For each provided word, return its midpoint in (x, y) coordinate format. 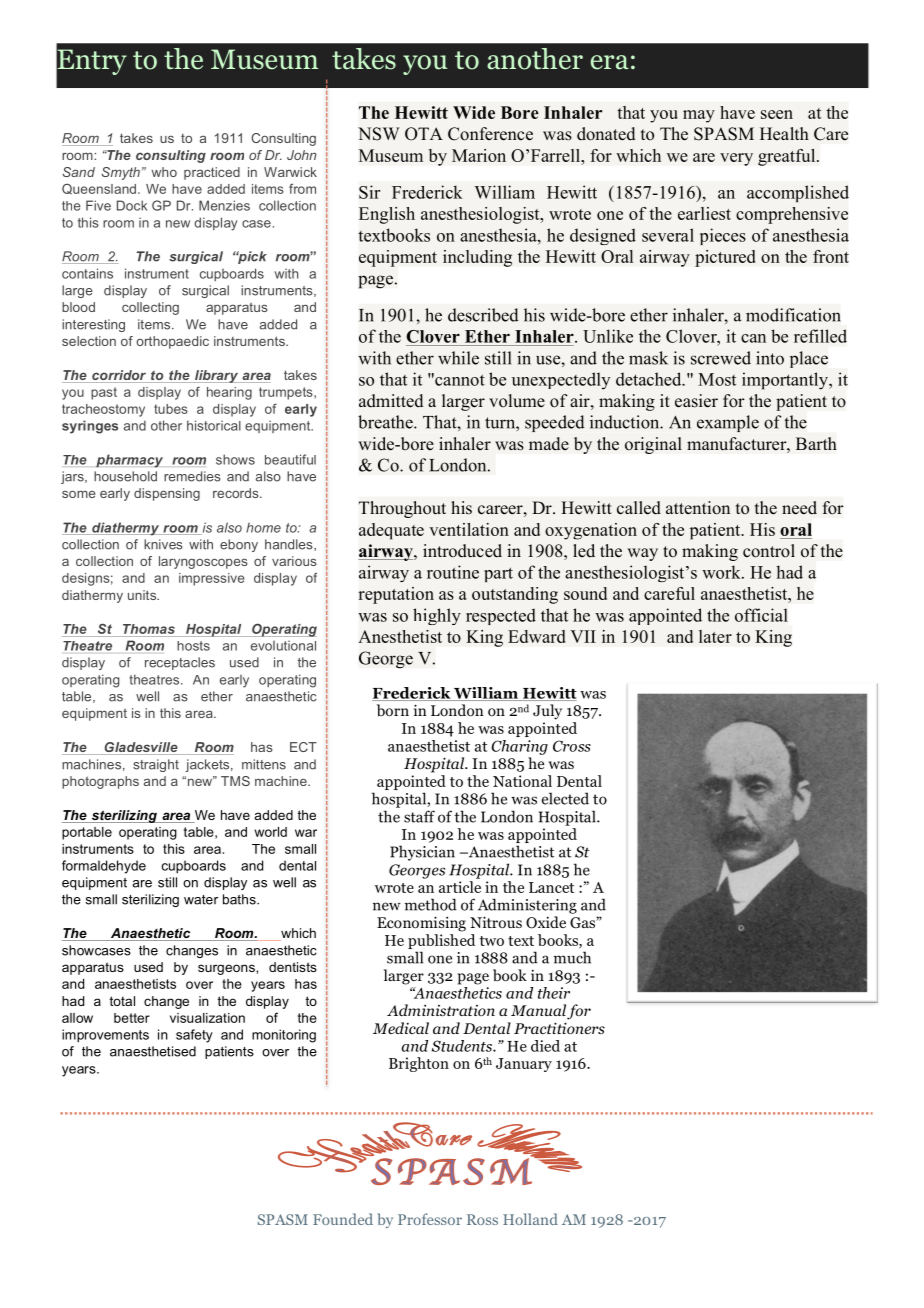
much (572, 957)
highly (437, 616)
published (441, 941)
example (728, 423)
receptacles (180, 663)
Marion (479, 155)
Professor (430, 1219)
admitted (391, 401)
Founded (343, 1219)
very (736, 159)
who (164, 172)
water (201, 900)
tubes (171, 409)
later (715, 636)
